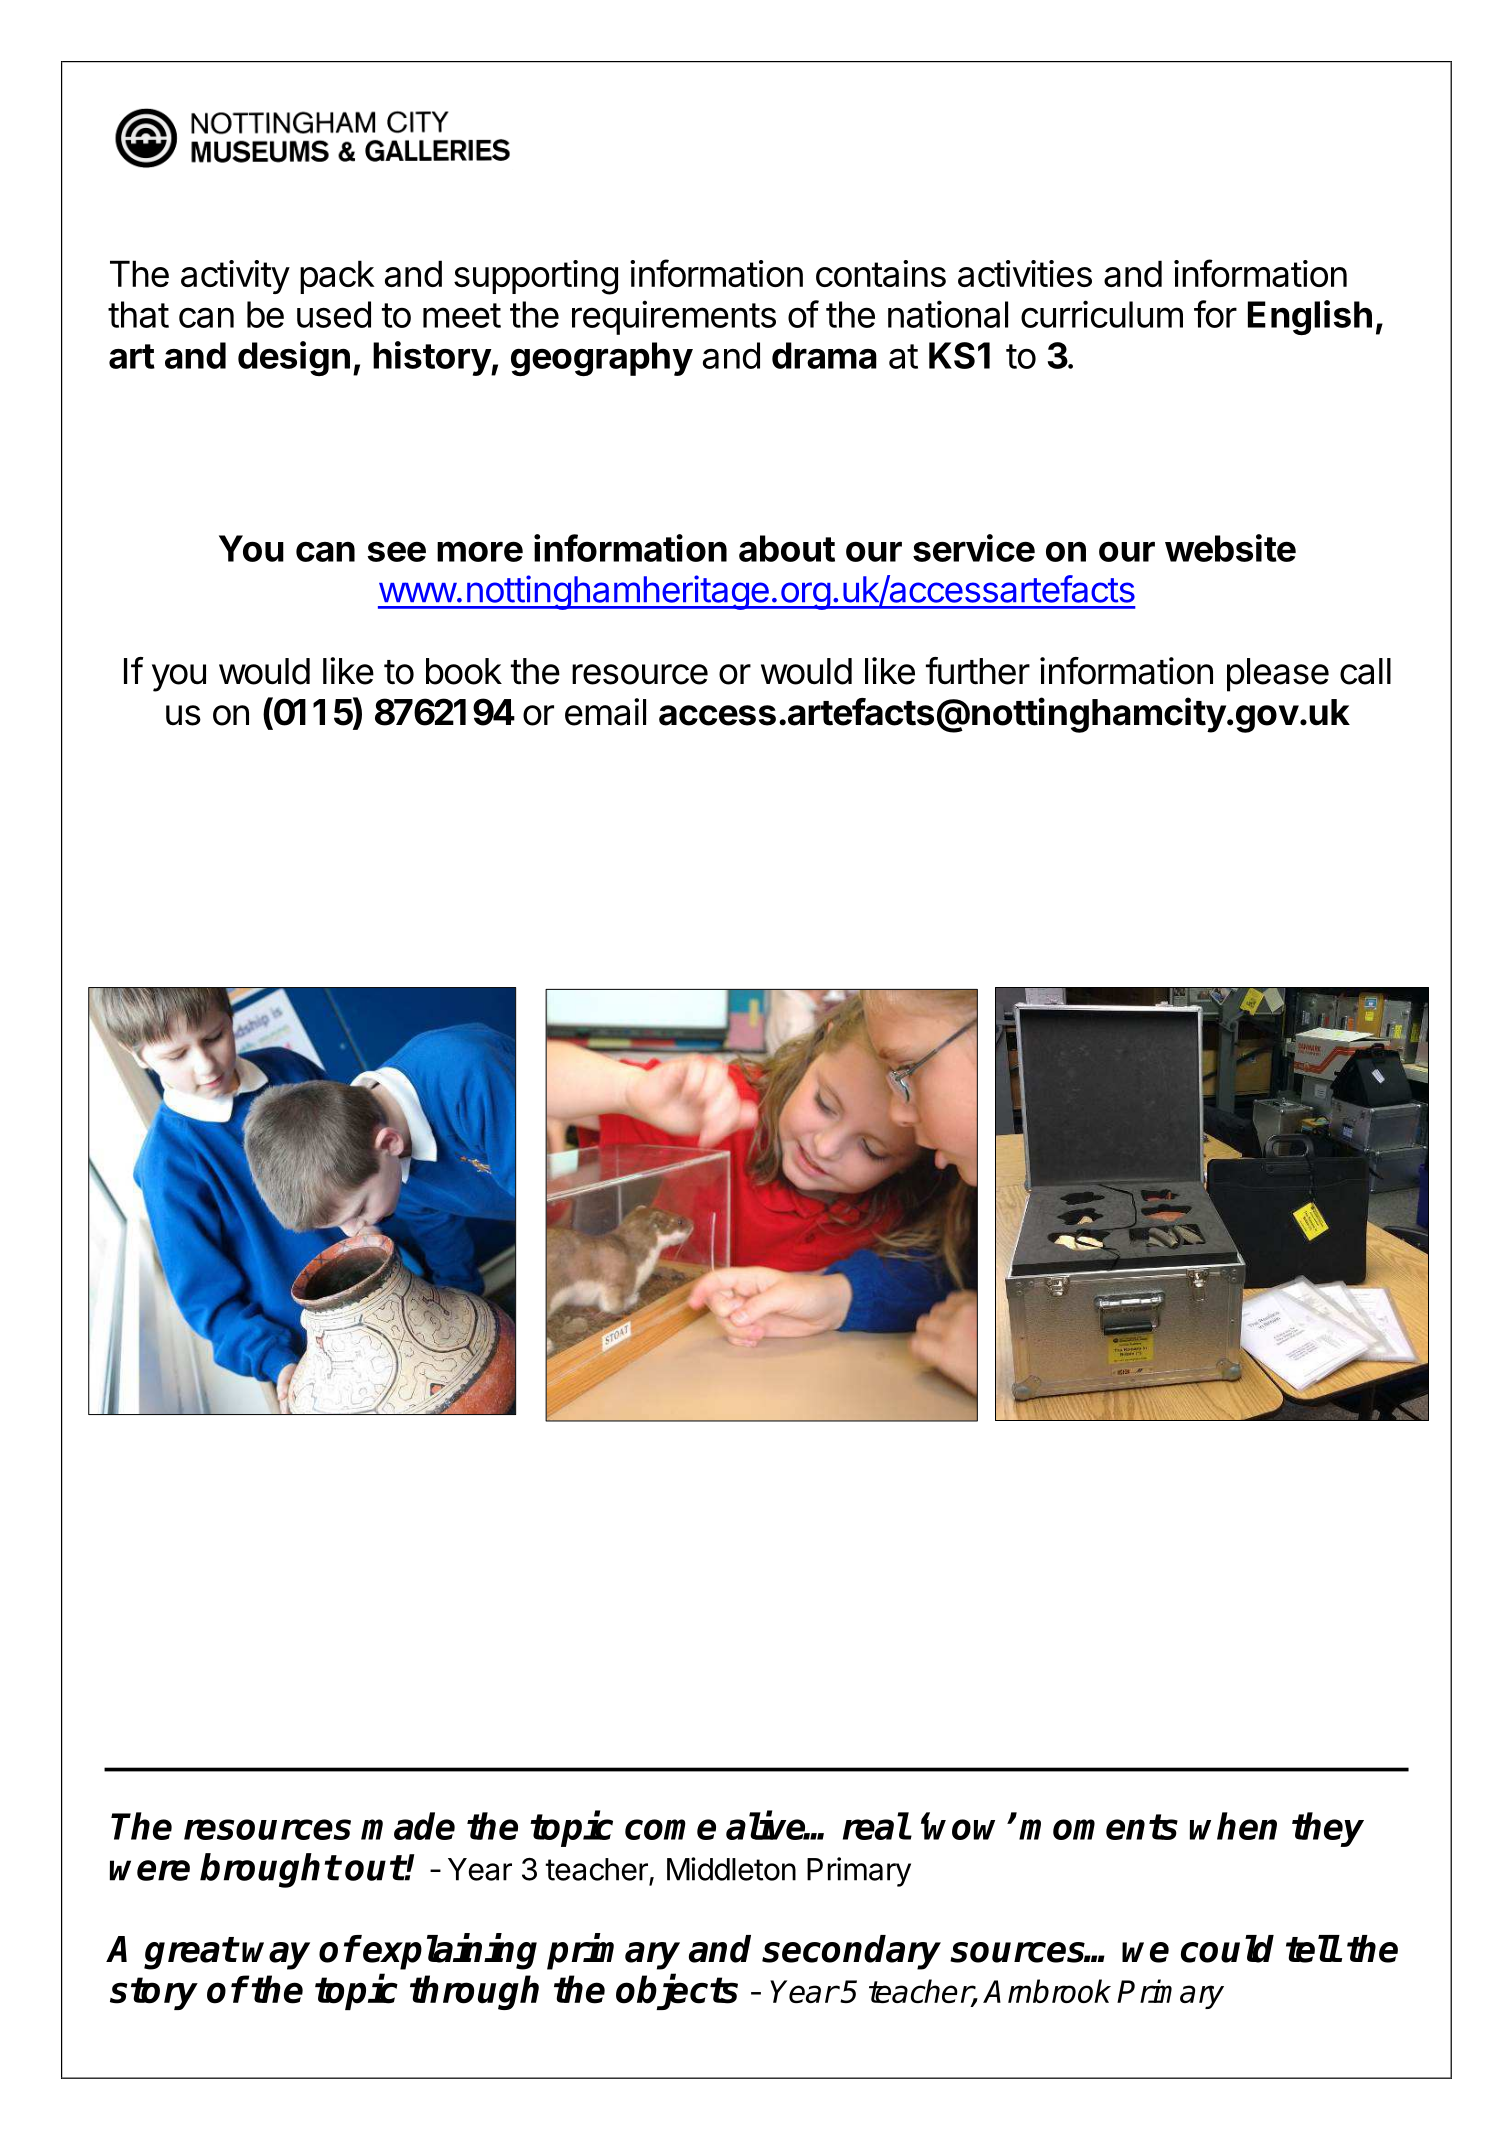 This document has height=2140, width=1512. What do you see at coordinates (1310, 317) in the document?
I see `English` at bounding box center [1310, 317].
